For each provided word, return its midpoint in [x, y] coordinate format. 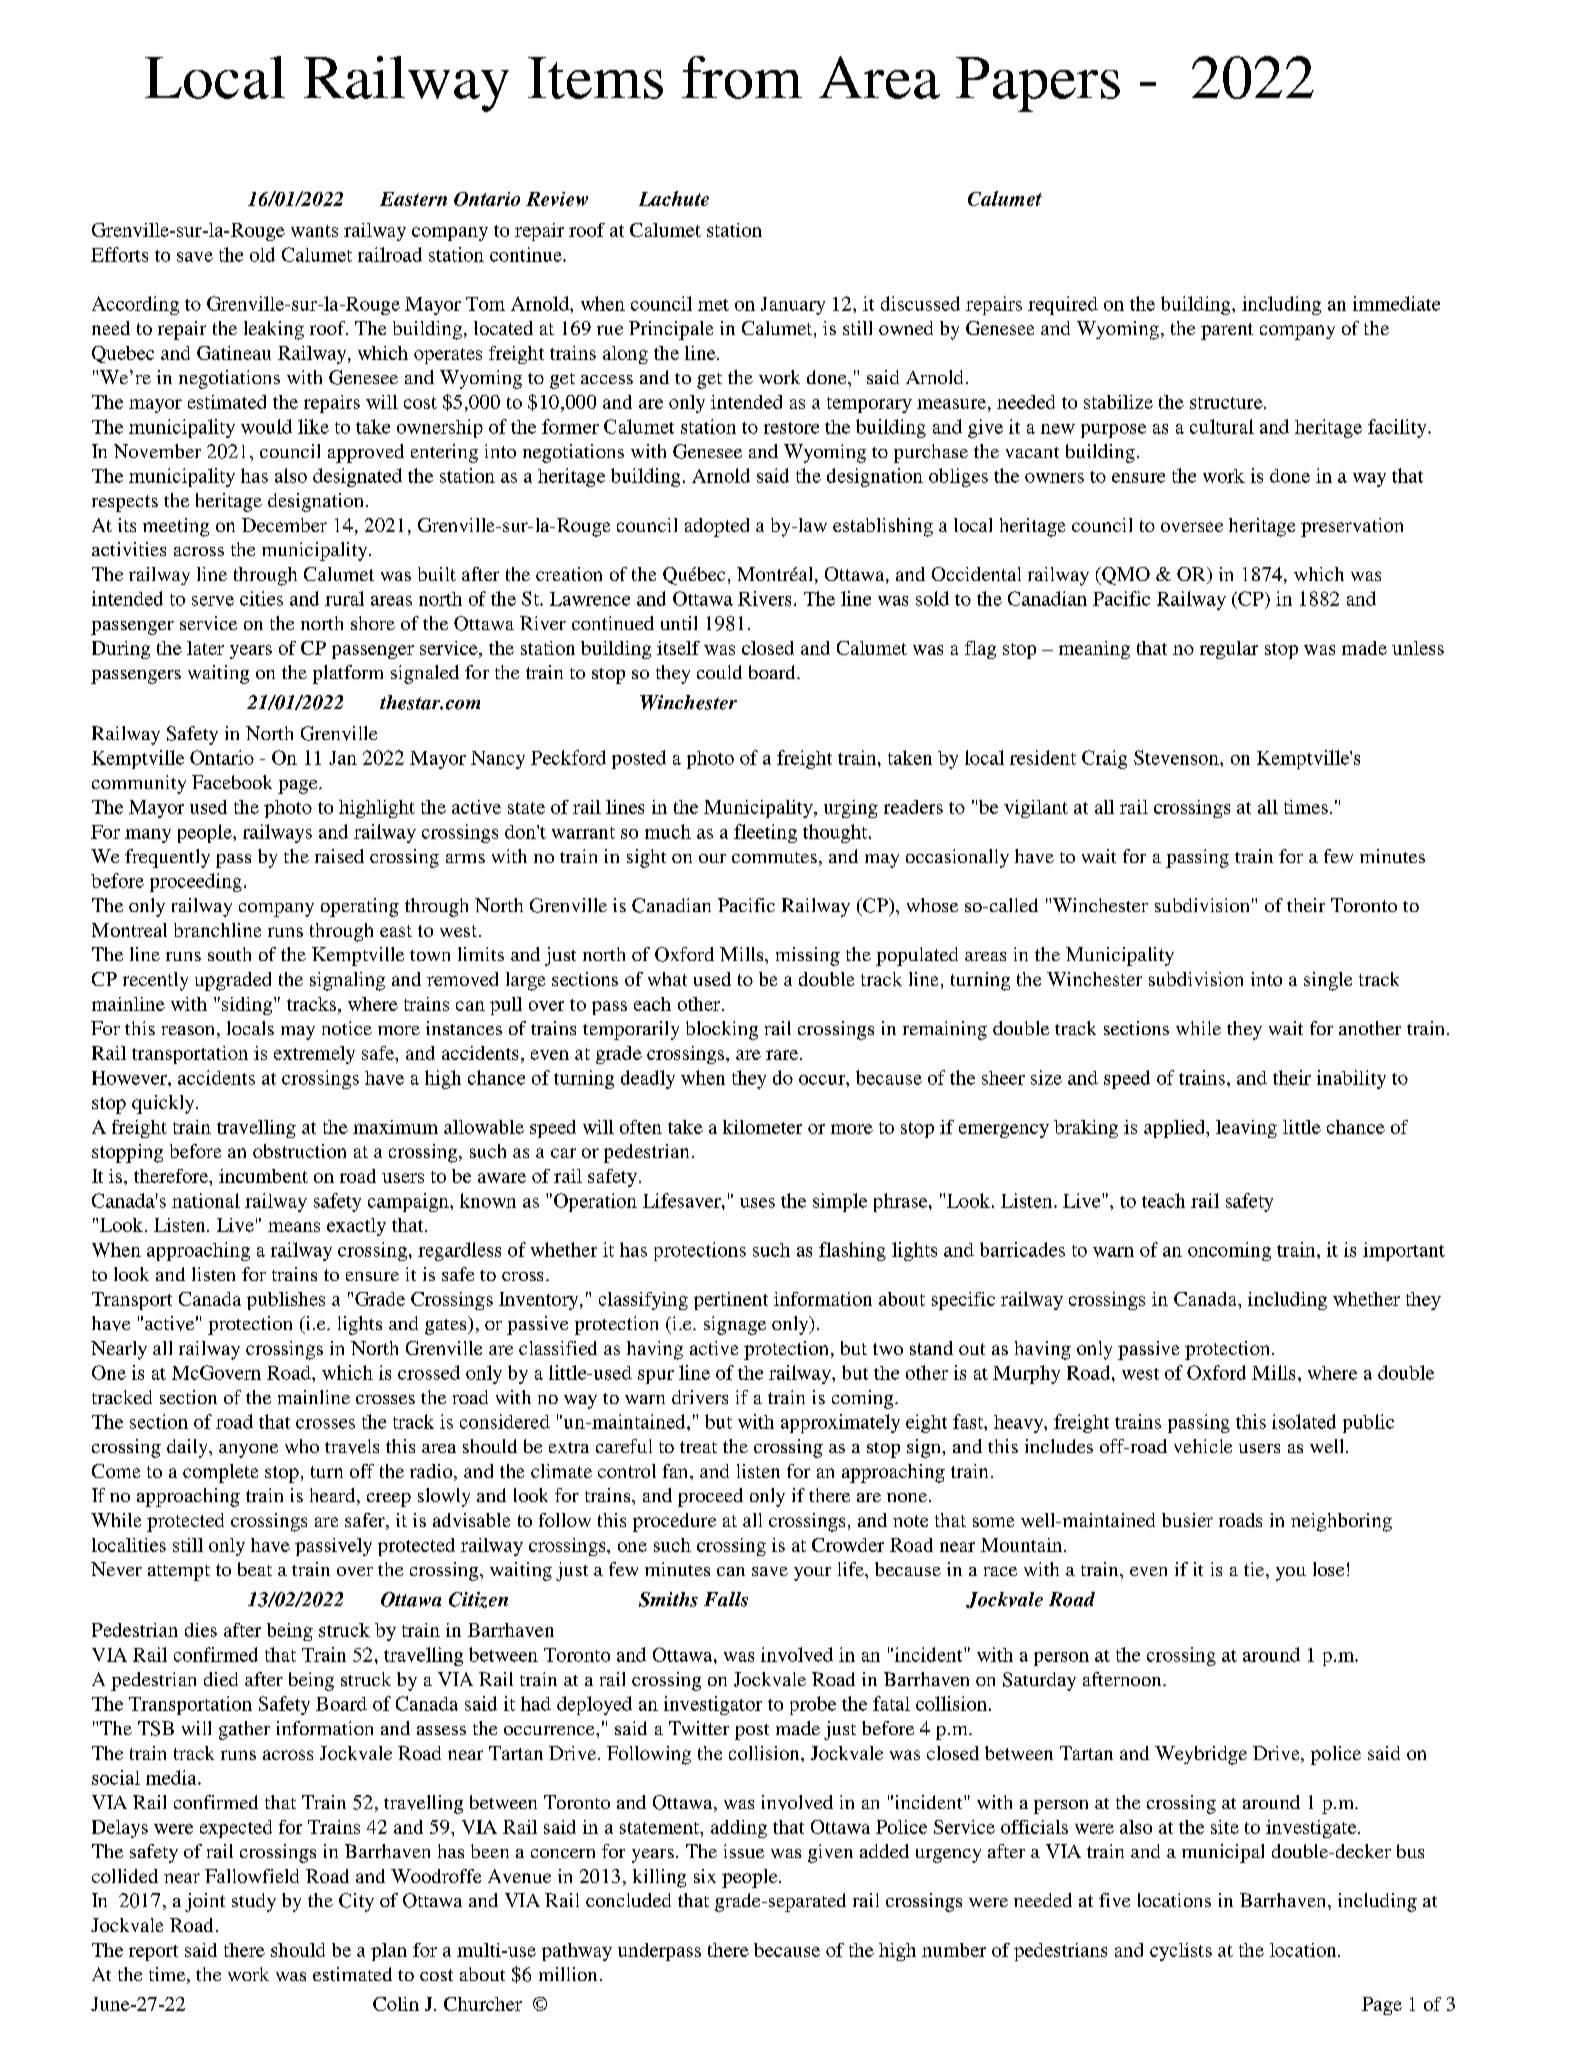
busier [1187, 1520]
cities [261, 598]
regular [1229, 650]
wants [314, 231]
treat [698, 1447]
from [742, 77]
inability [1351, 1079]
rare [783, 1055]
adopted [717, 527]
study [254, 1902]
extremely [314, 1055]
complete [220, 1473]
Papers [1038, 84]
